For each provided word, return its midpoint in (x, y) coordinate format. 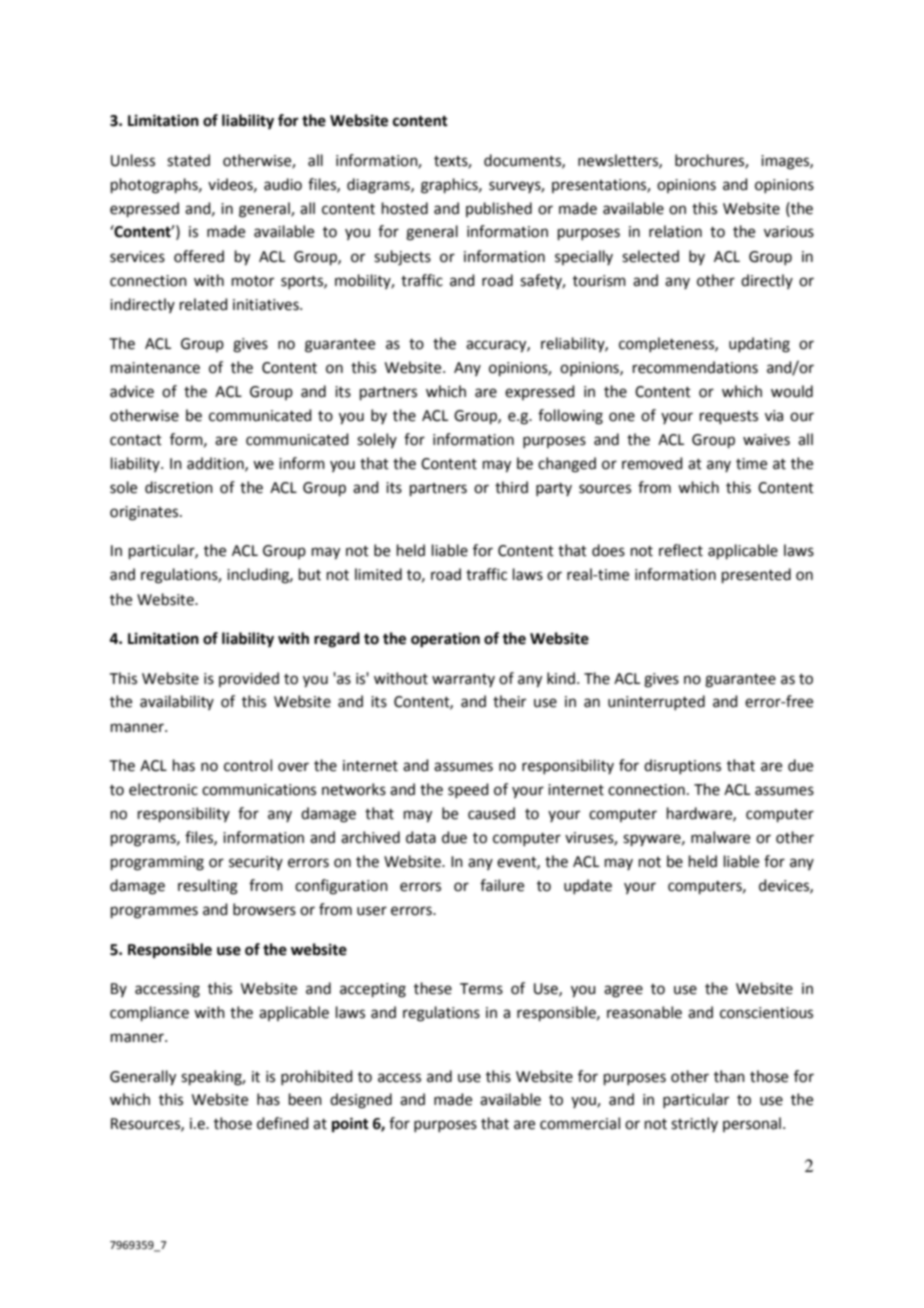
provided (249, 679)
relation (675, 231)
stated (188, 160)
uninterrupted (656, 702)
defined (283, 1123)
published (499, 209)
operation (445, 640)
